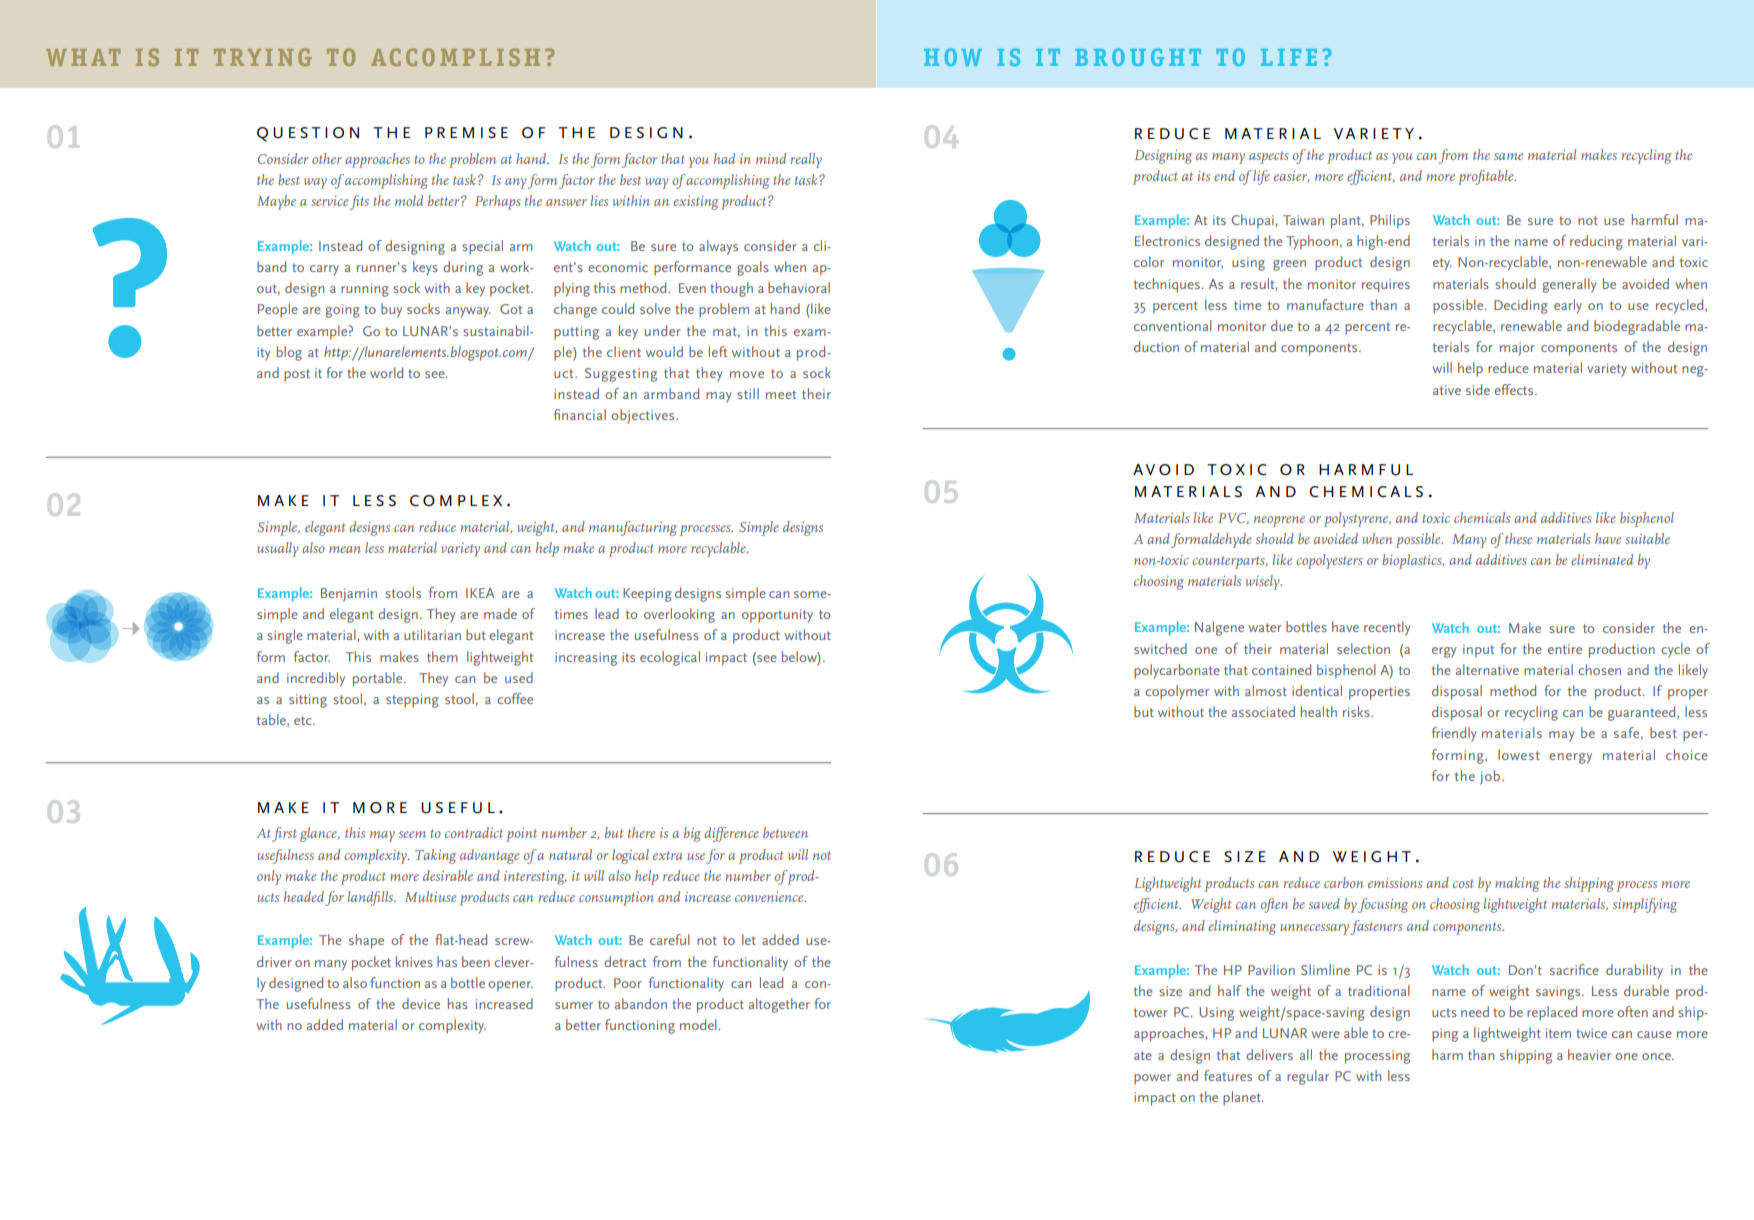  I want to click on friendly, so click(1454, 734).
